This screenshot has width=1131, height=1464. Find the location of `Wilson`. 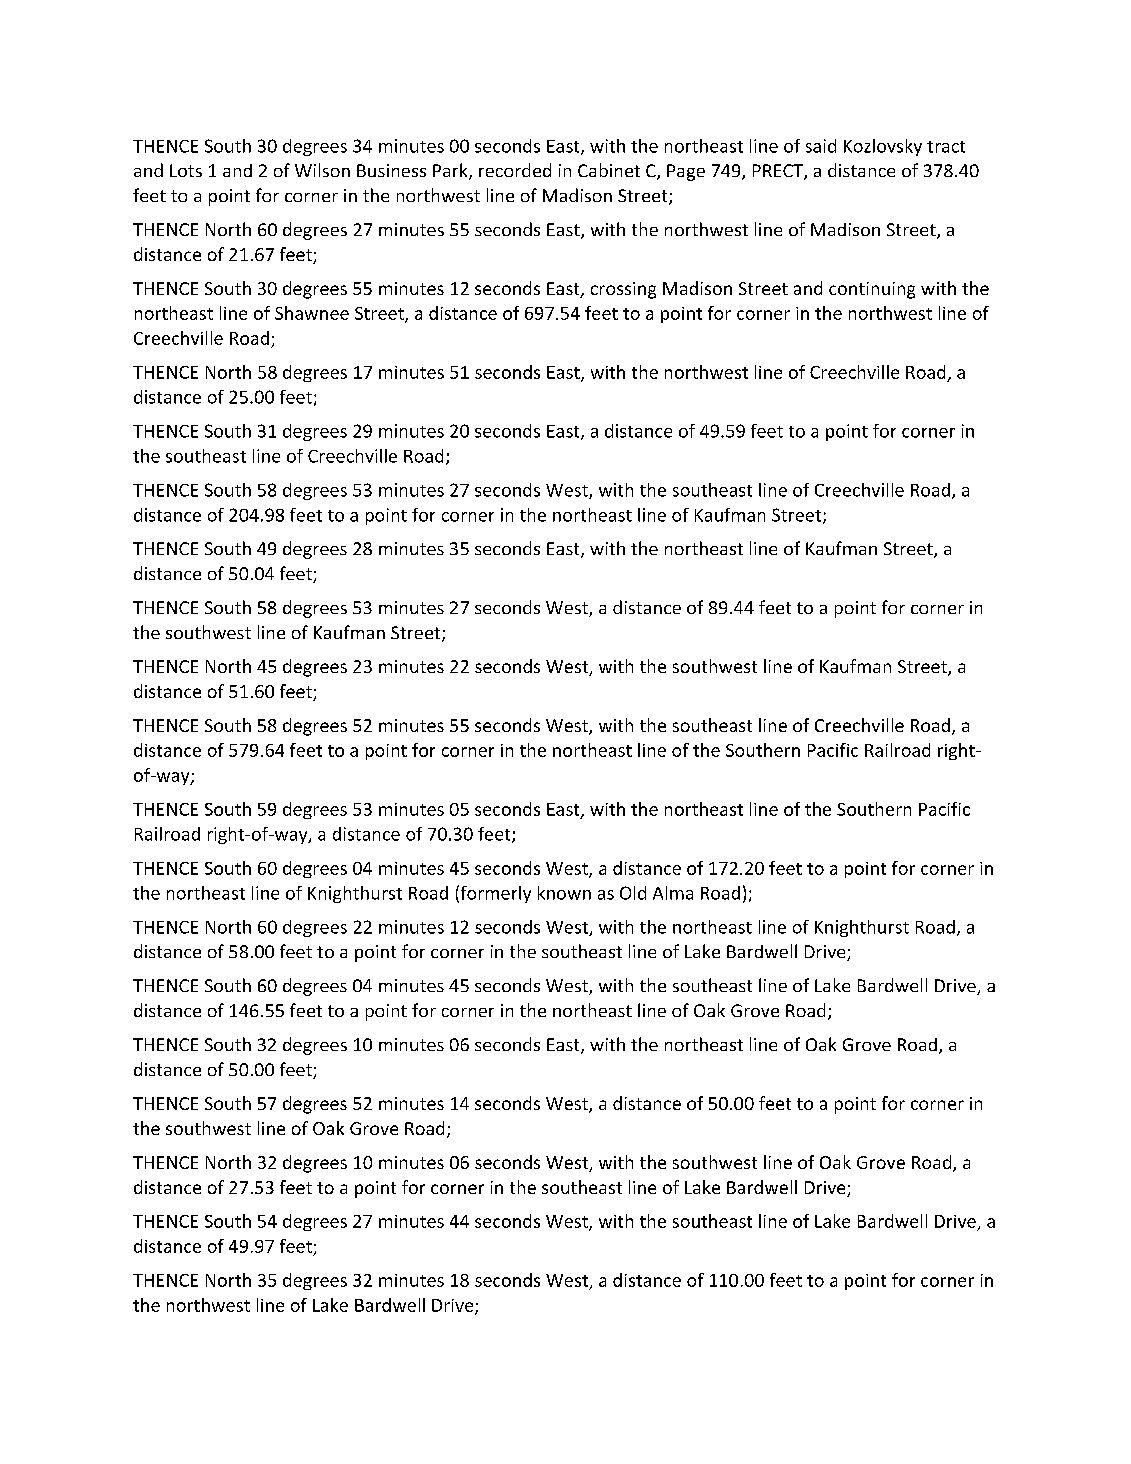

Wilson is located at coordinates (322, 170).
